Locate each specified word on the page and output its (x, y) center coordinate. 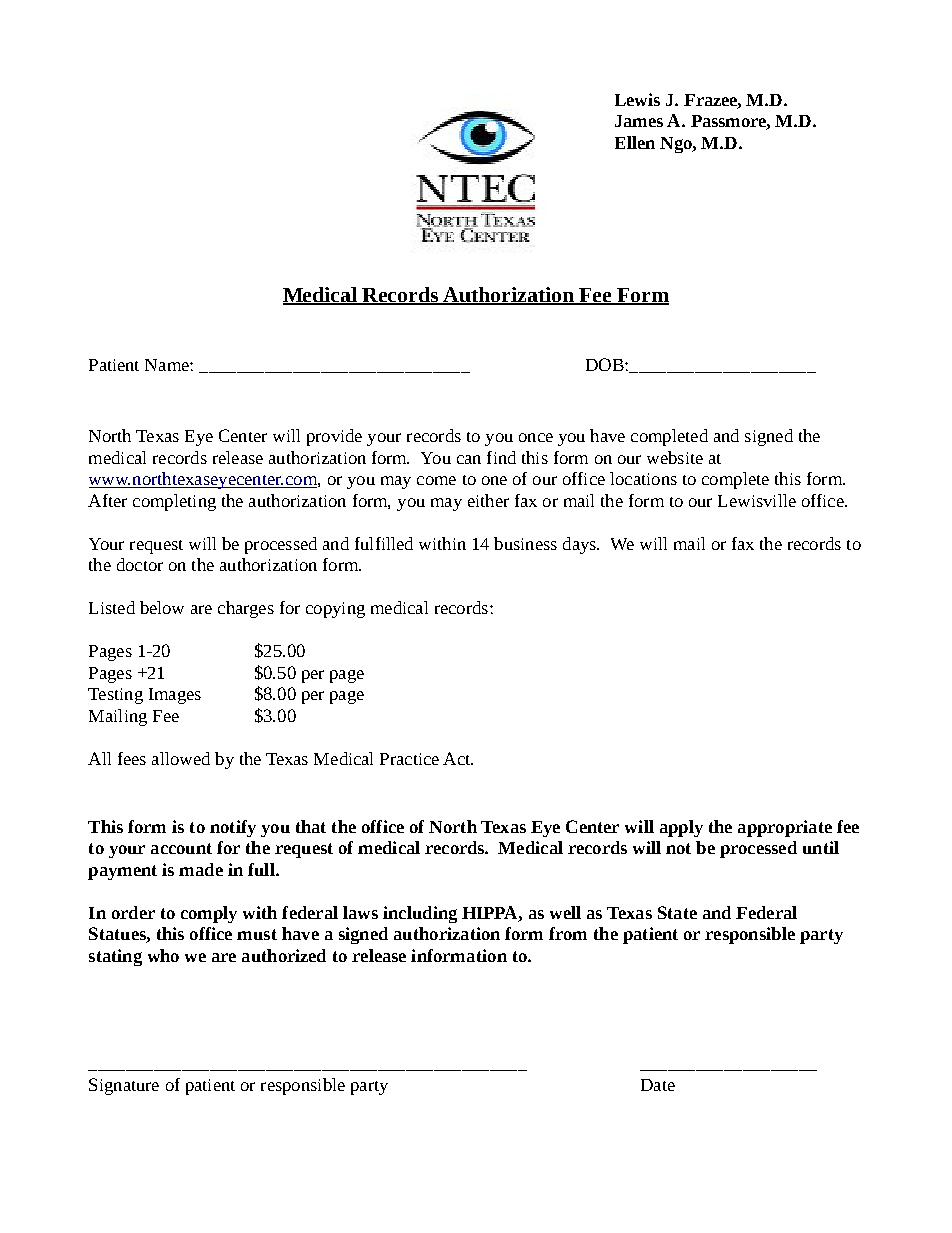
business (525, 543)
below (162, 607)
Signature (124, 1086)
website (675, 457)
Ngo (677, 145)
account (181, 848)
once (536, 437)
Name (168, 365)
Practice (409, 759)
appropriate (785, 828)
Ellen (635, 142)
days (580, 545)
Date (658, 1085)
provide (334, 437)
